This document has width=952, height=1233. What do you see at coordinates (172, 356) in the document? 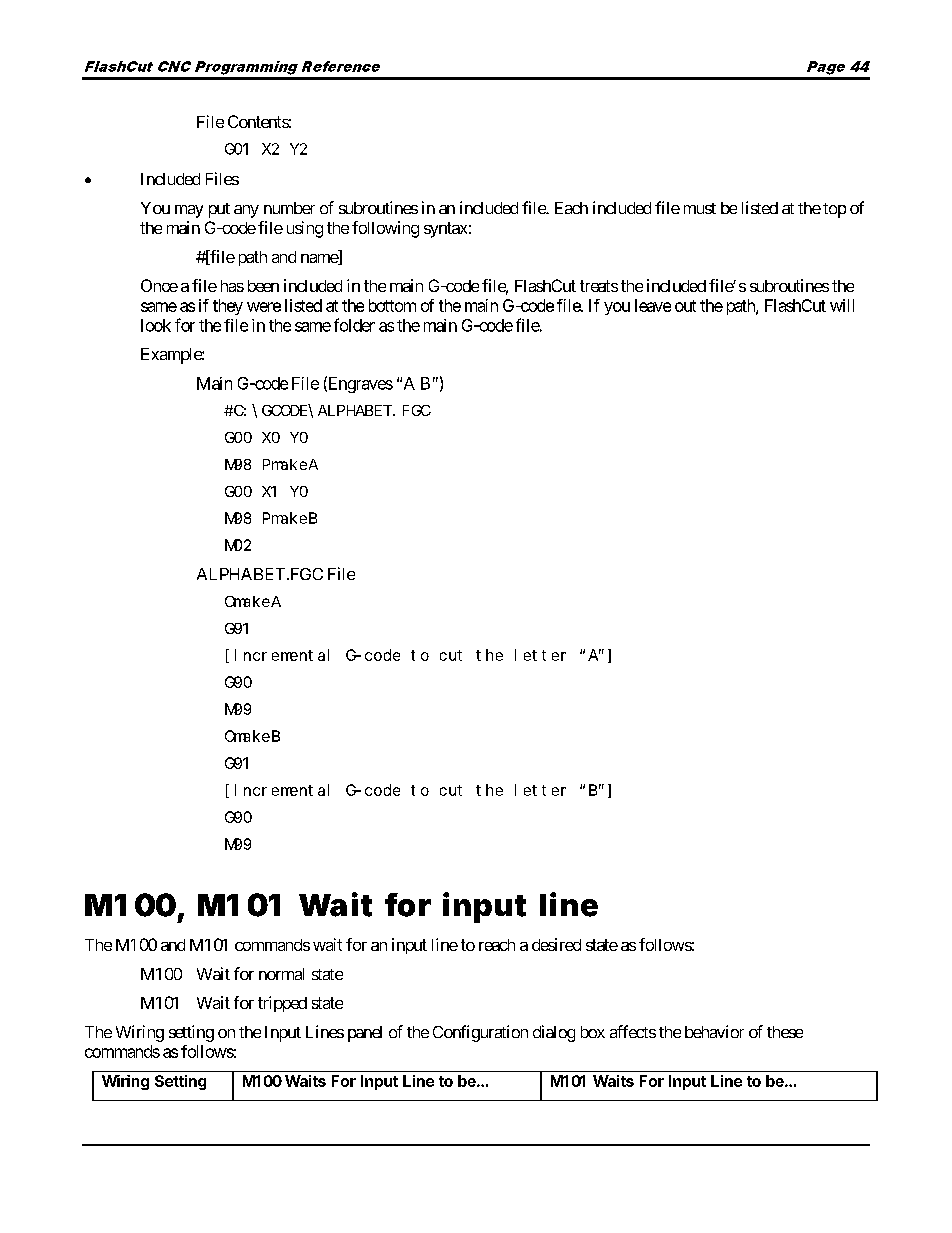
I see `Example` at bounding box center [172, 356].
